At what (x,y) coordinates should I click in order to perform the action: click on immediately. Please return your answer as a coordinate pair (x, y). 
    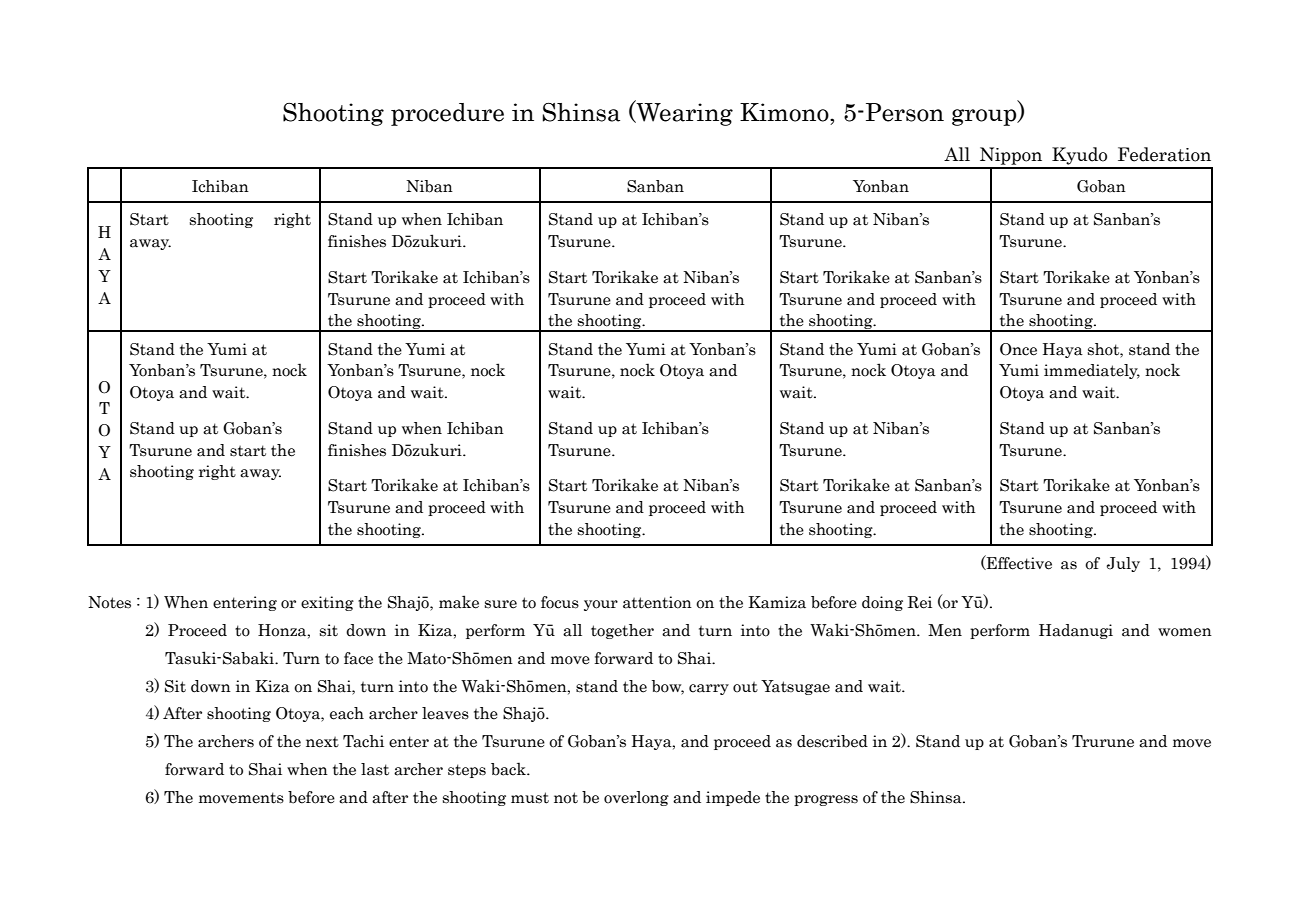
    Looking at the image, I should click on (1092, 371).
